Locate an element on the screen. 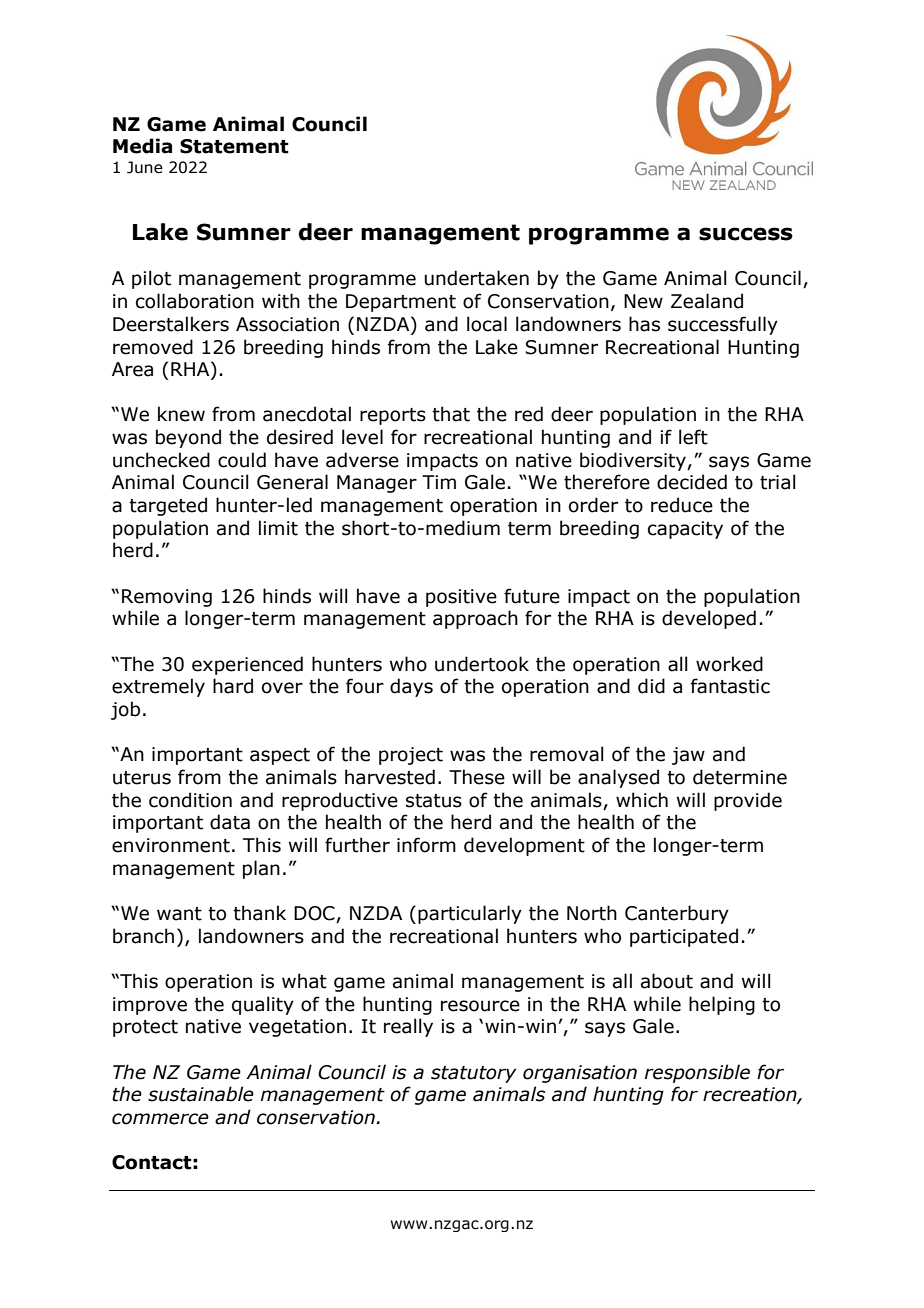 Image resolution: width=924 pixels, height=1308 pixels. Zealand is located at coordinates (707, 301).
